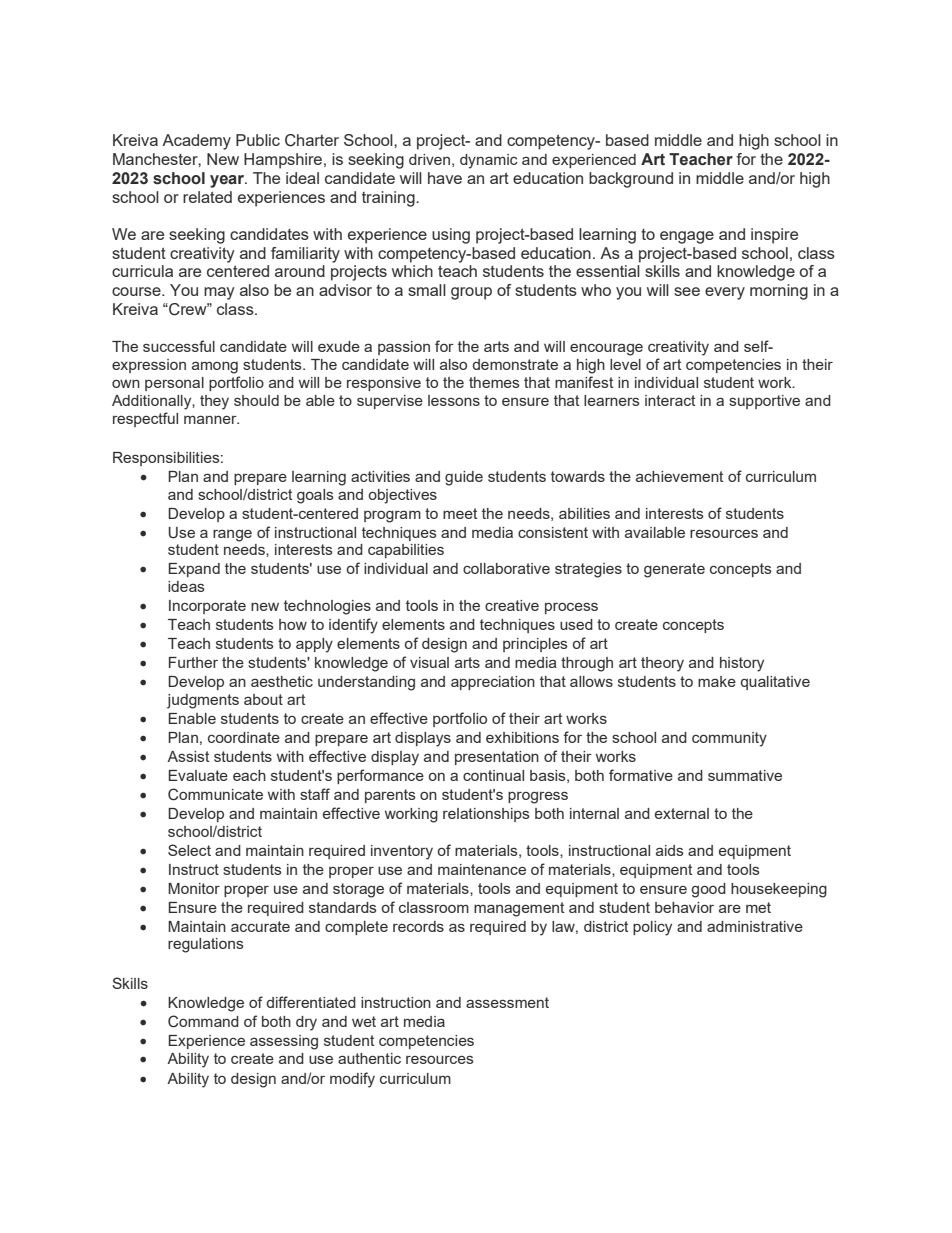 This page has width=952, height=1233. Describe the element at coordinates (497, 758) in the page. I see `presentation` at that location.
